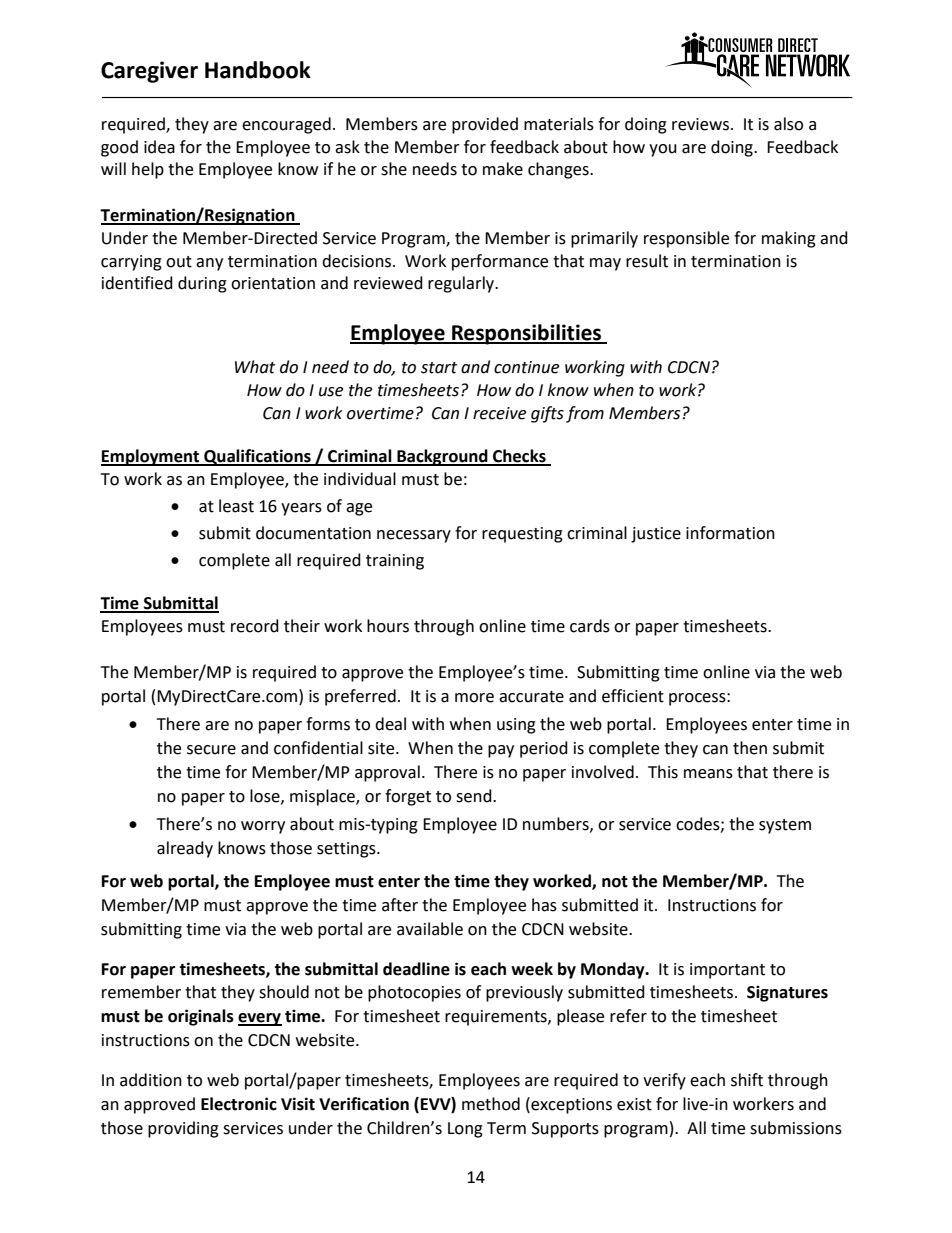  Describe the element at coordinates (491, 1104) in the image. I see `method` at that location.
